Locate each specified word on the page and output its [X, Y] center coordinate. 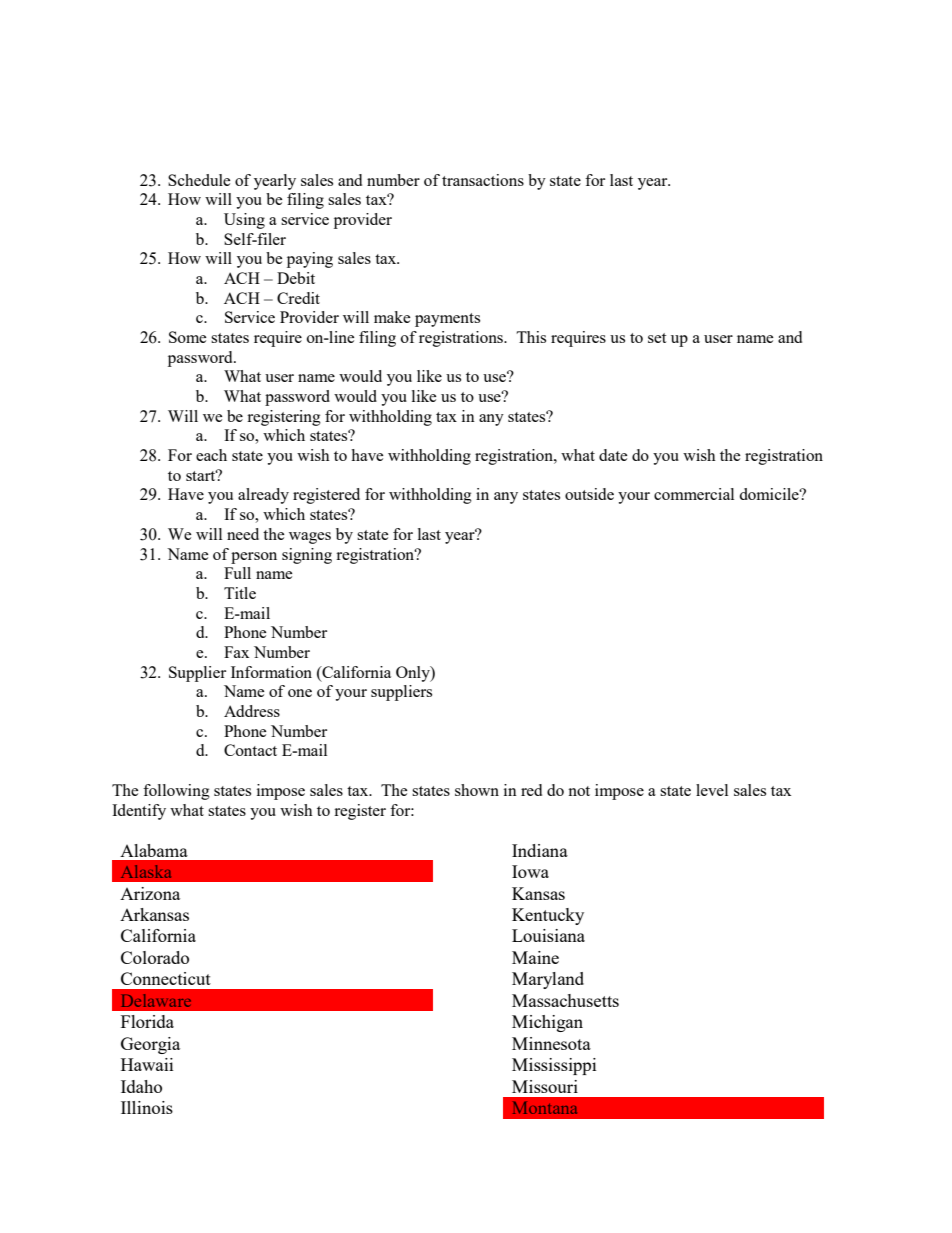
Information [271, 672]
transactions [483, 180]
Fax [236, 652]
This [531, 337]
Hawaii [147, 1064]
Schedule [199, 180]
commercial [694, 494]
